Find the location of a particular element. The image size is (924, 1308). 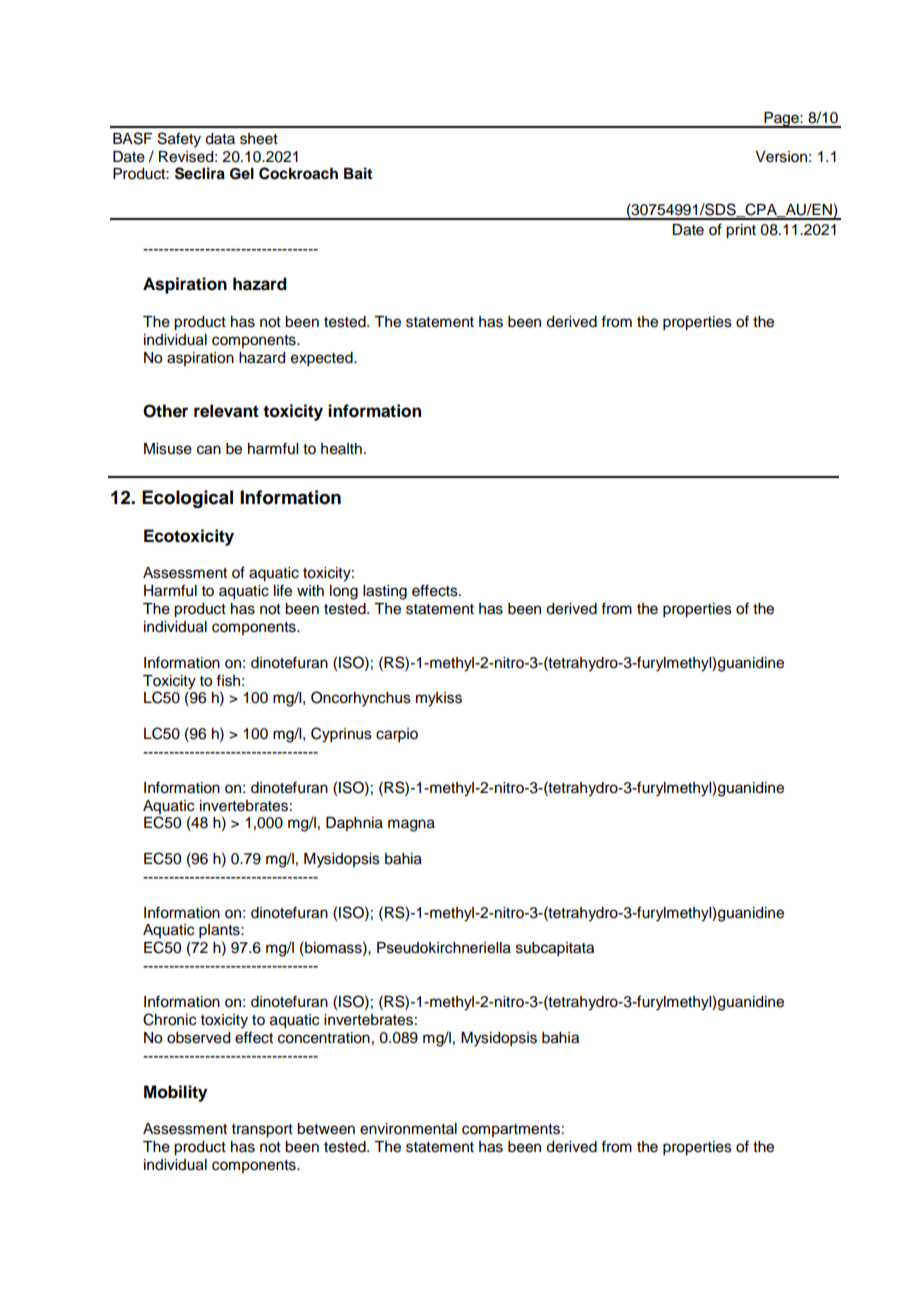

transport is located at coordinates (262, 1131).
